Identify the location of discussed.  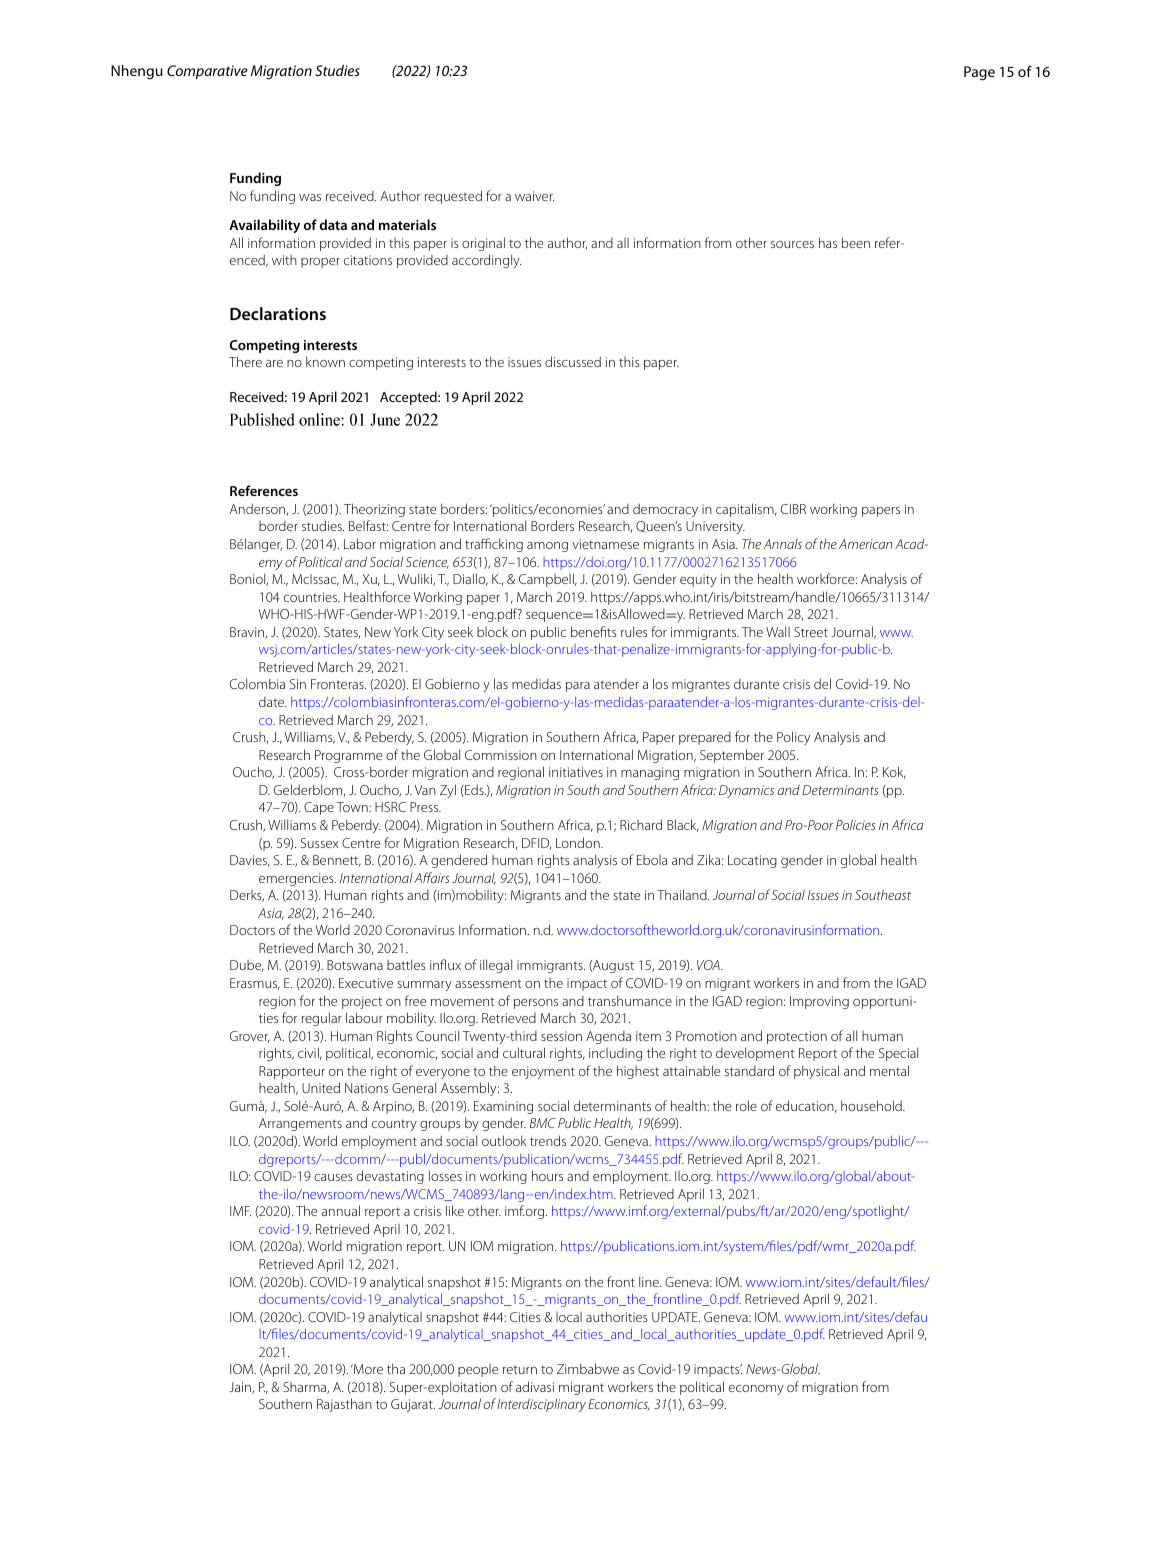
(573, 361).
